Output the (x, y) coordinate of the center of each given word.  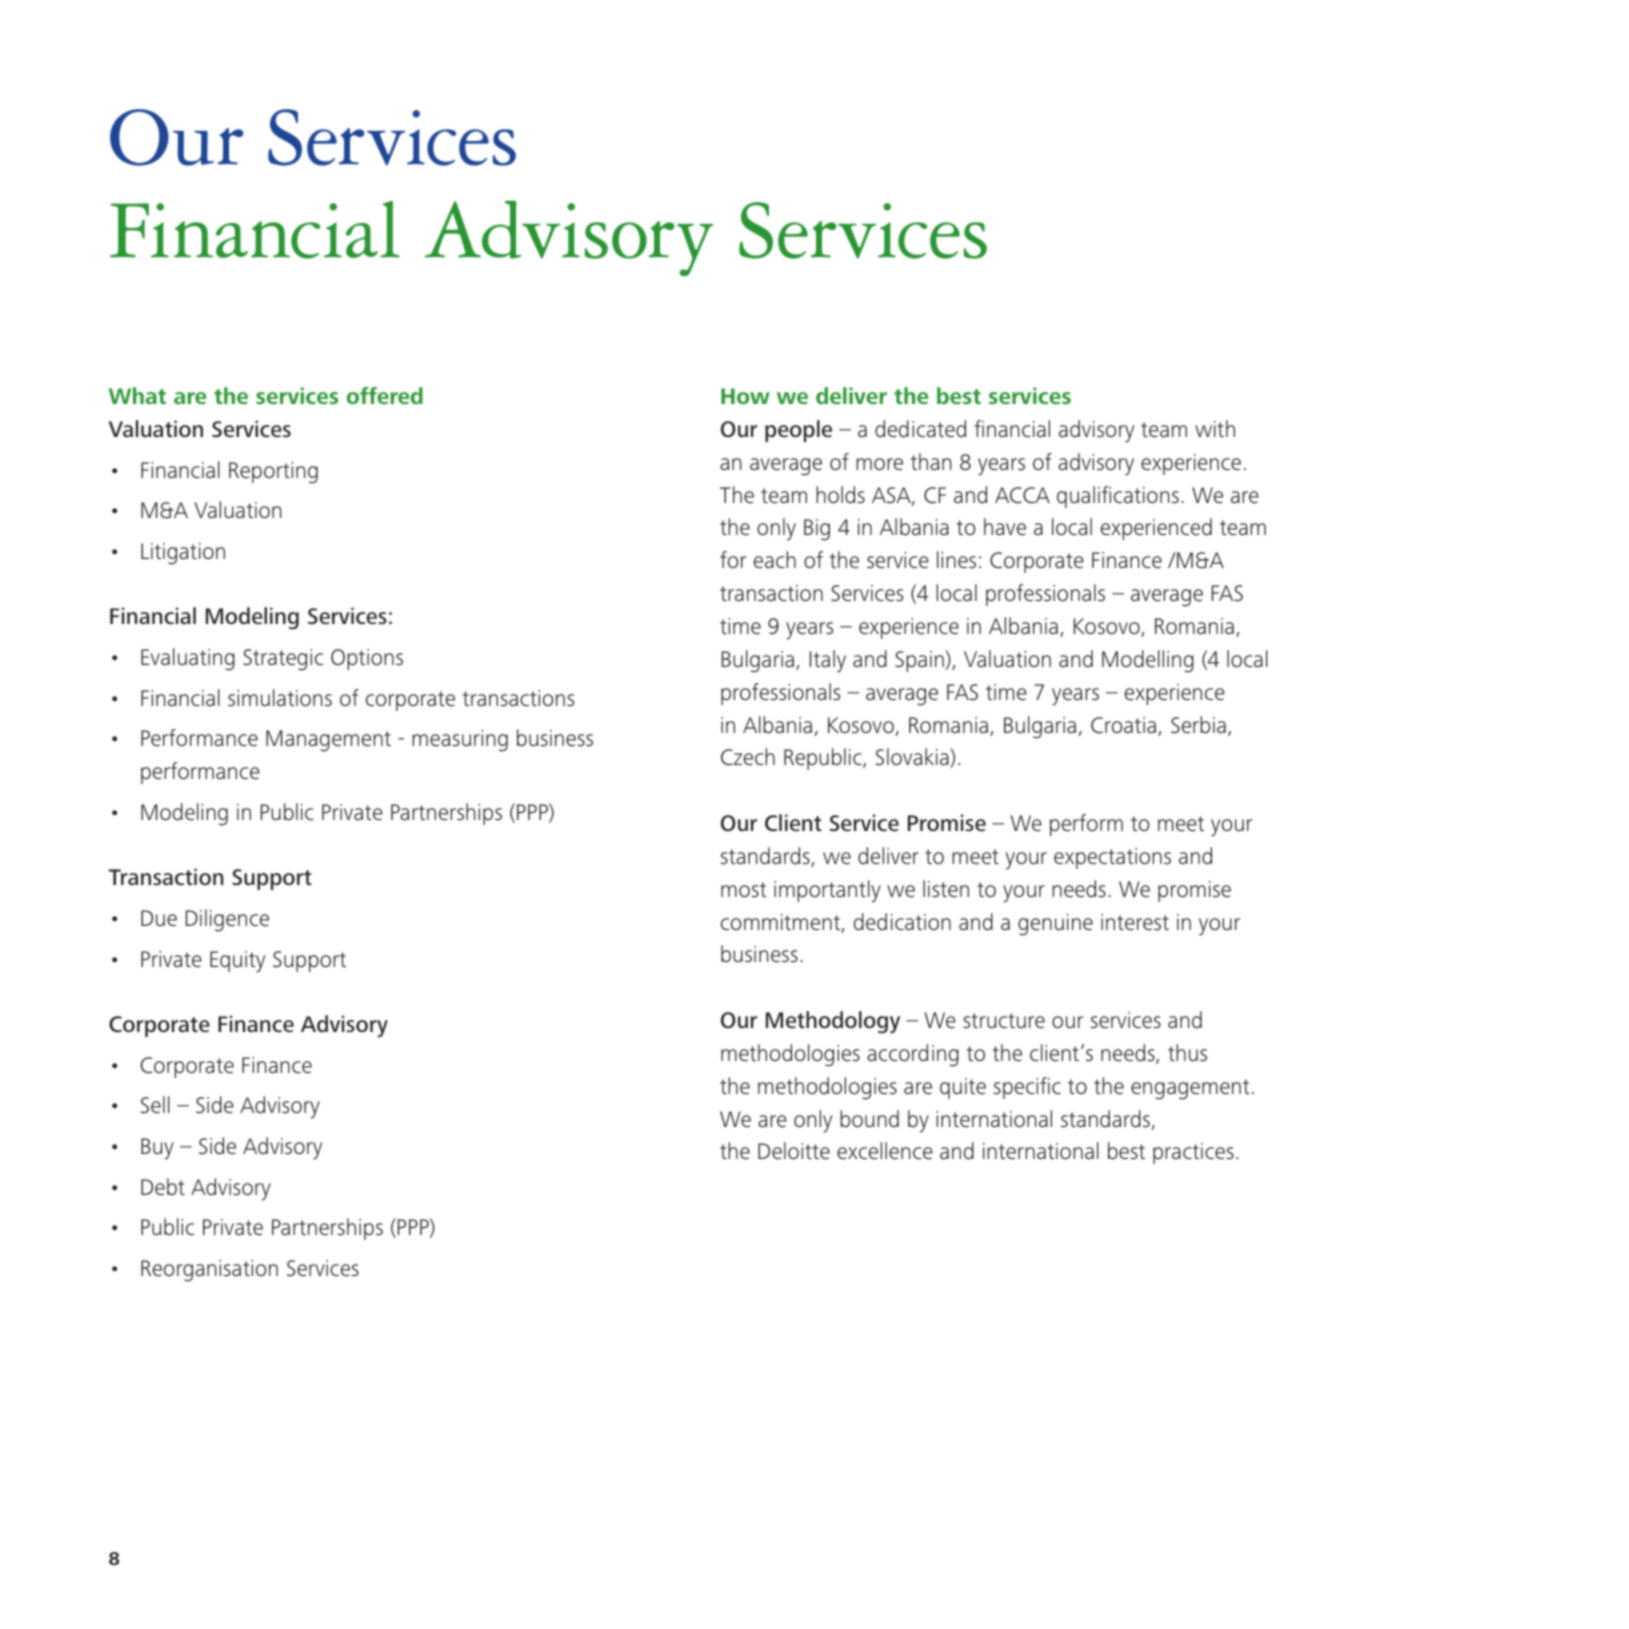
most (744, 890)
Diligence (227, 920)
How (745, 396)
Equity (237, 962)
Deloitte (794, 1150)
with (1215, 428)
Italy (828, 661)
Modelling (1148, 661)
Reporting (273, 473)
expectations (1112, 858)
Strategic (283, 660)
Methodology (833, 1022)
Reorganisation (209, 1271)
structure (1004, 1020)
